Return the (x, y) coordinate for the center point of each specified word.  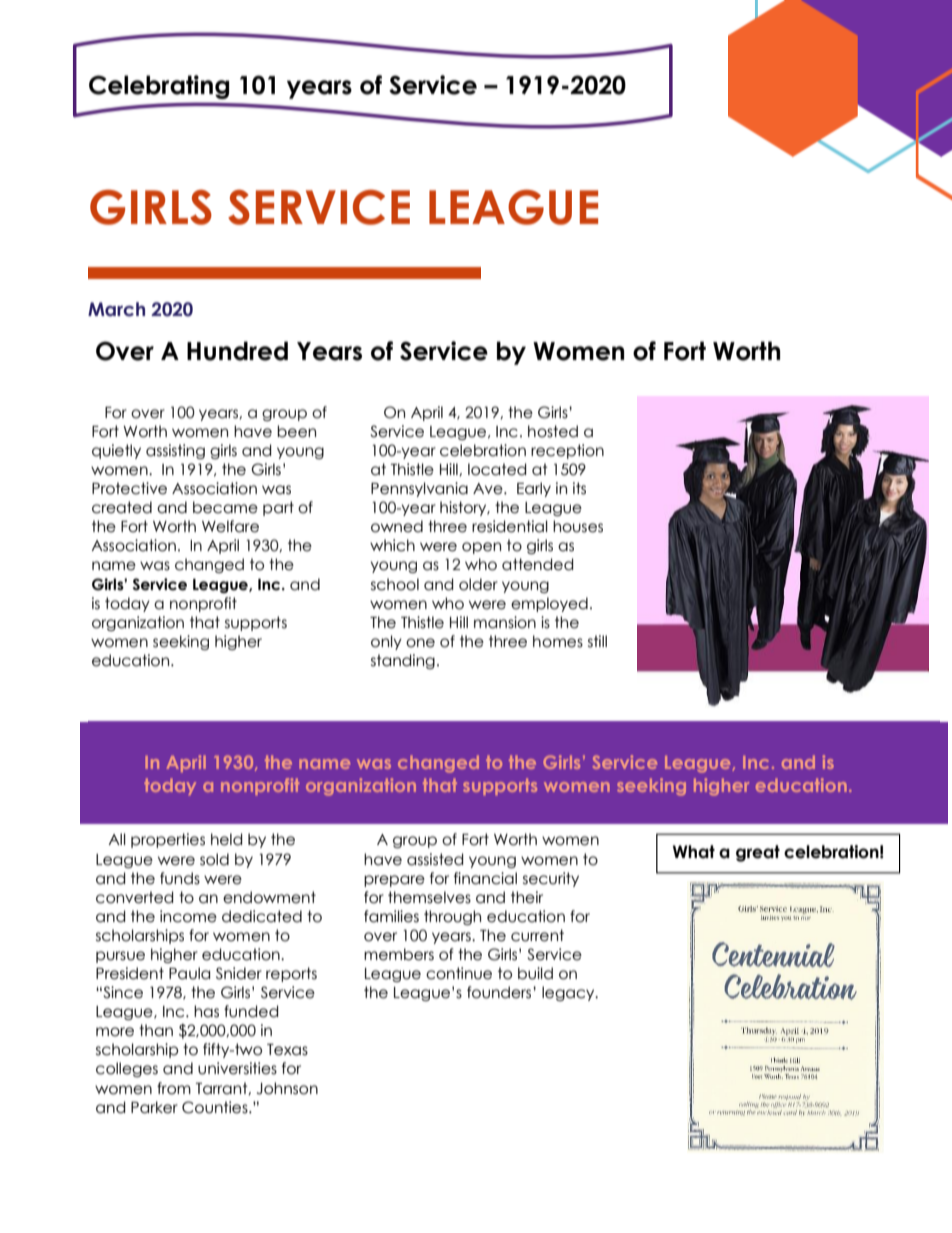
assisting (175, 451)
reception (567, 451)
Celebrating (159, 87)
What (694, 852)
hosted (553, 431)
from (174, 1088)
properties (168, 840)
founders (500, 992)
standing (403, 661)
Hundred (237, 351)
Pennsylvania (419, 489)
